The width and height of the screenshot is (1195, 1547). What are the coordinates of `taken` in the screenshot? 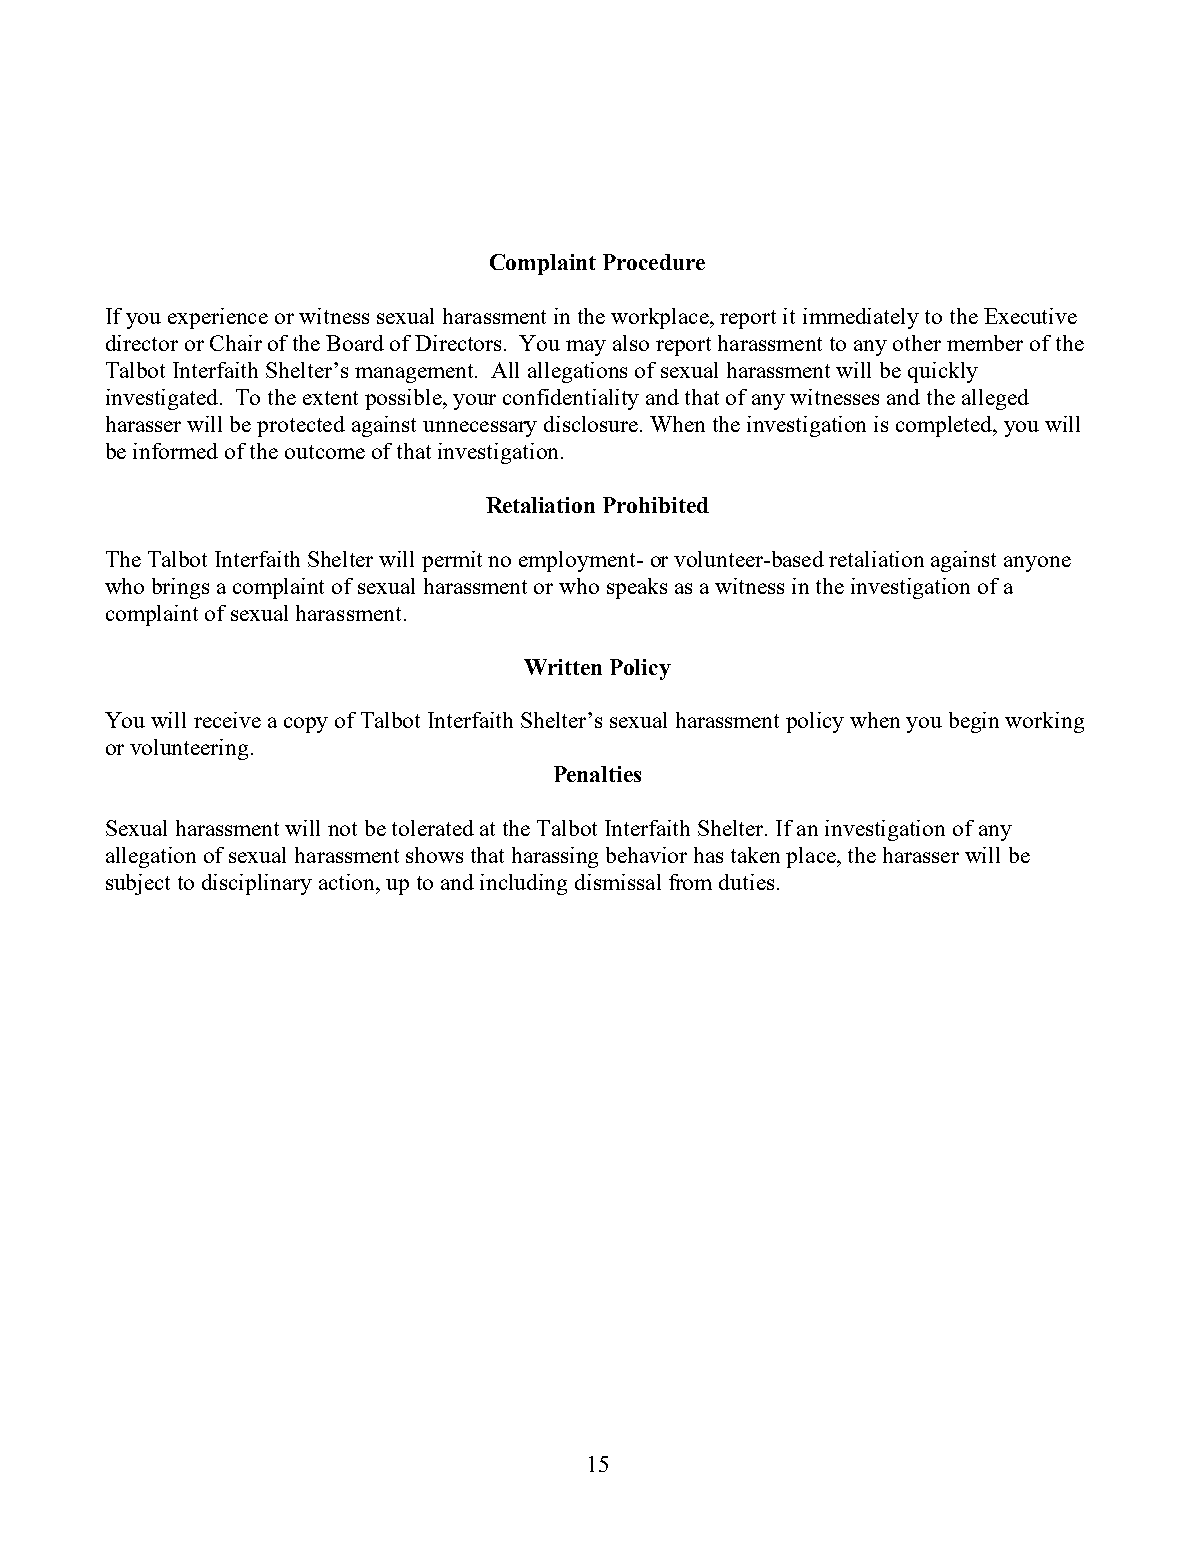 It's located at (755, 855).
